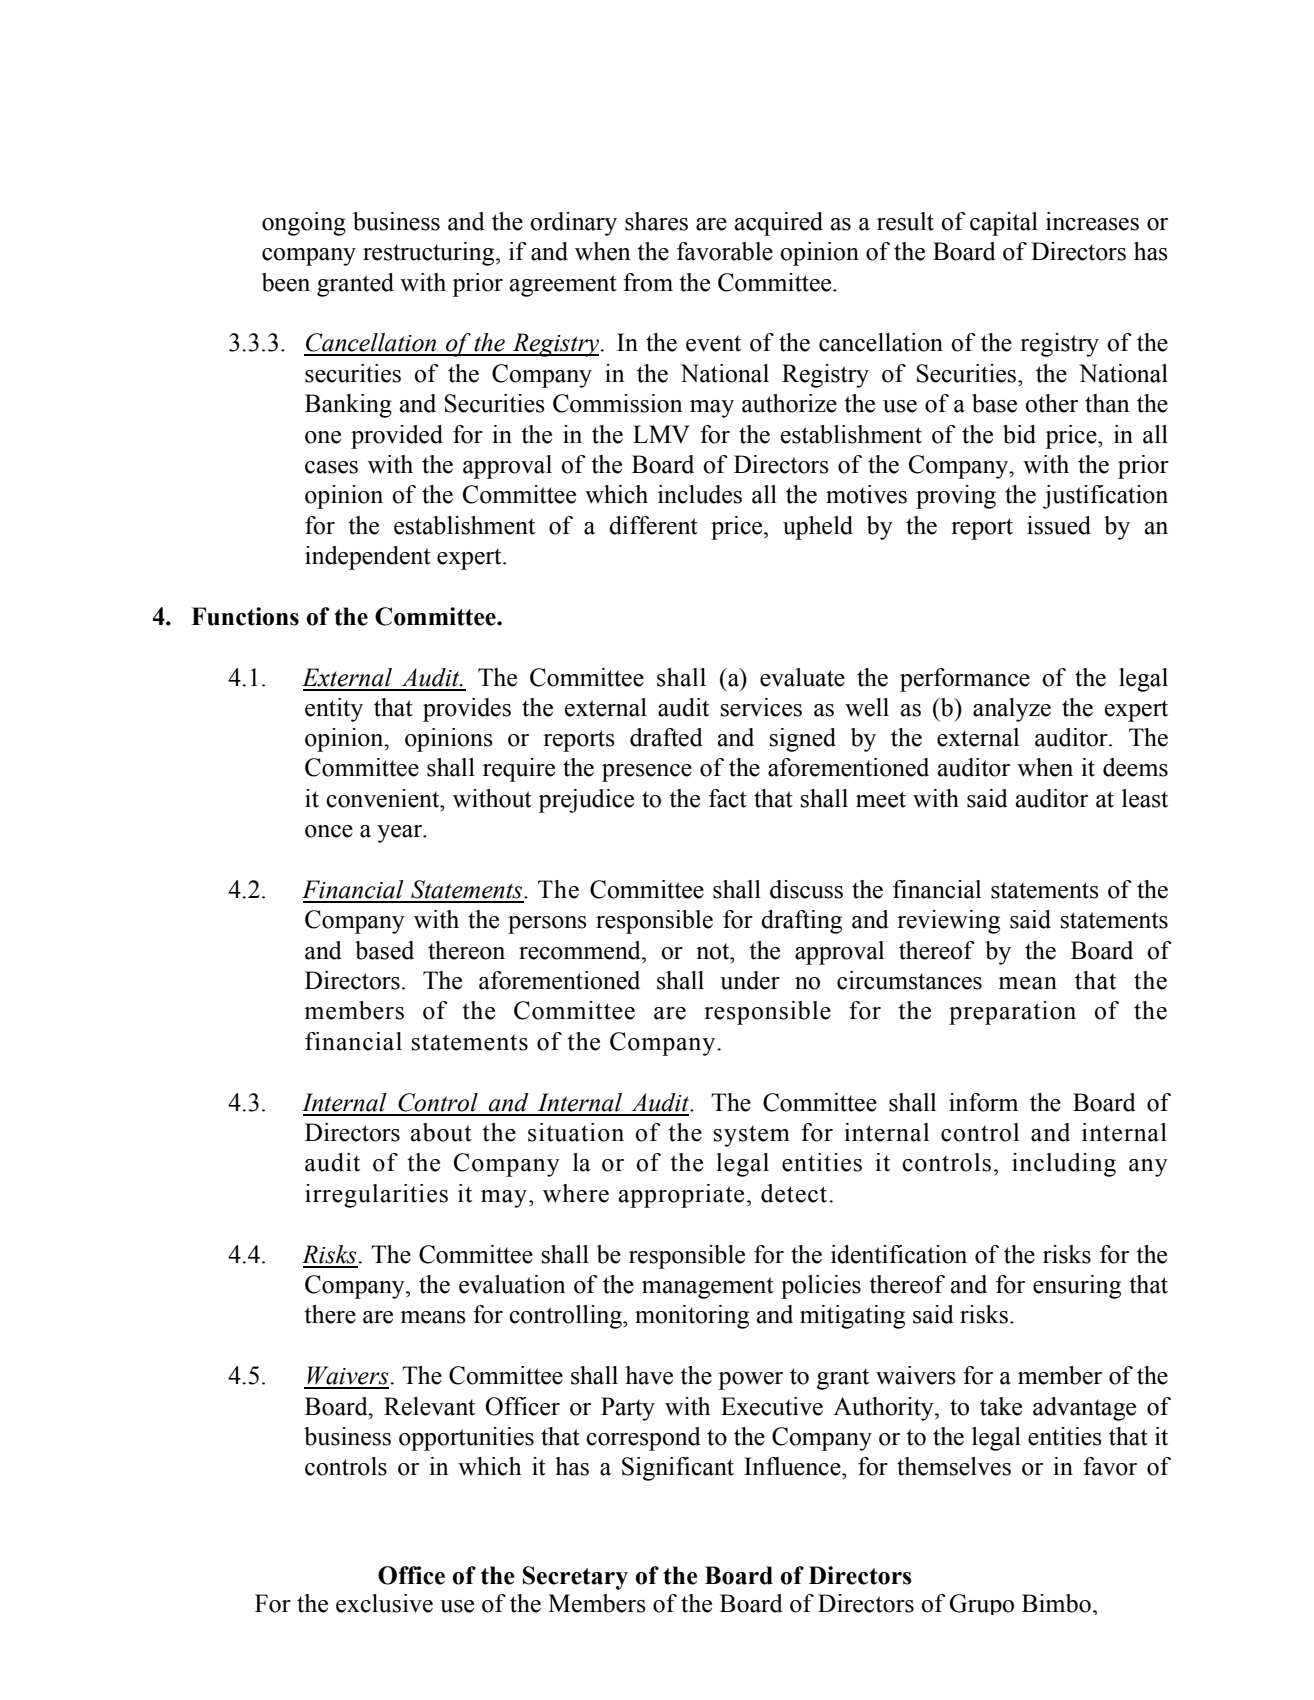 This document has width=1314, height=1700. What do you see at coordinates (1056, 1603) in the document?
I see `Bimbo` at bounding box center [1056, 1603].
